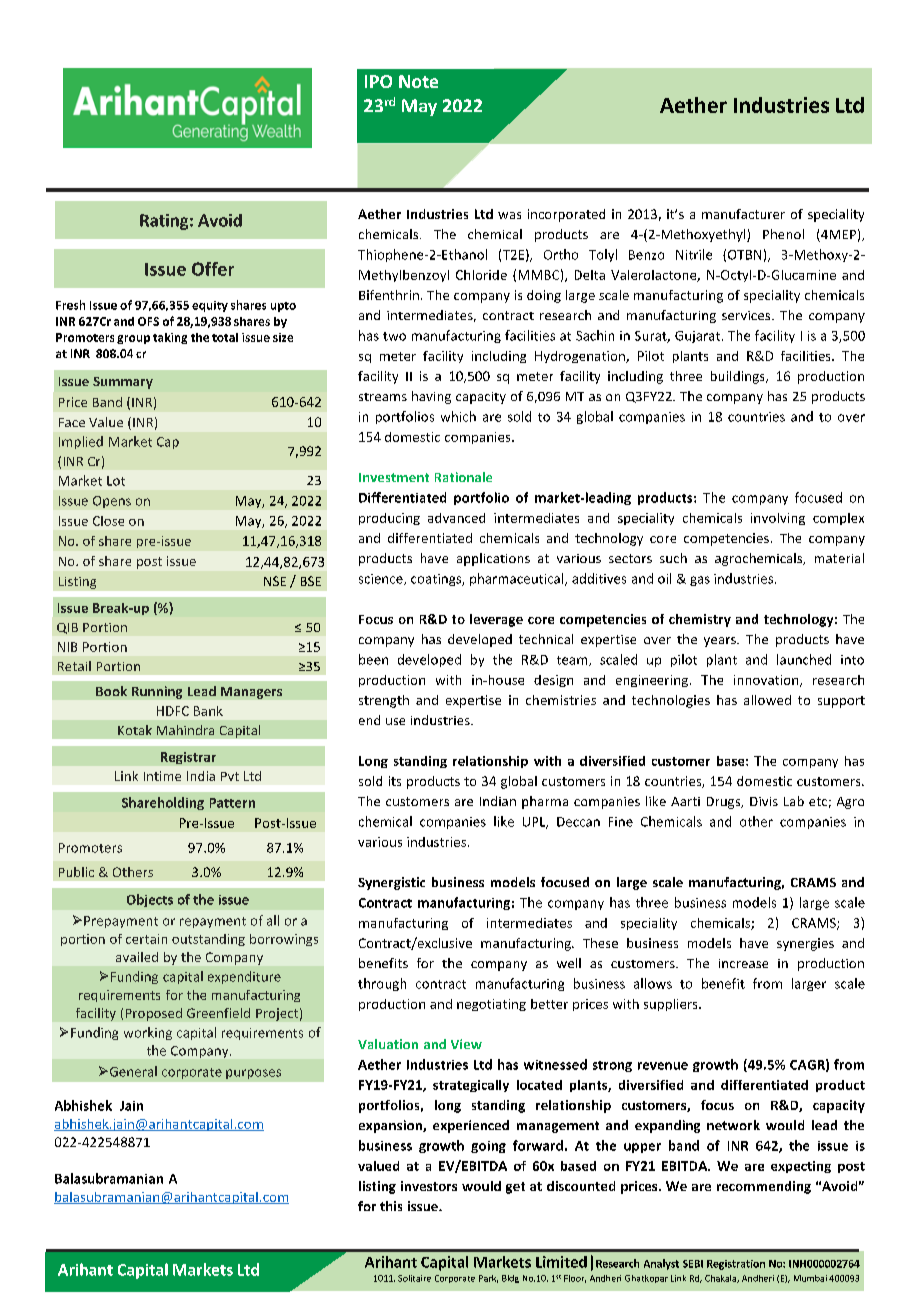 Image resolution: width=911 pixels, height=1316 pixels. What do you see at coordinates (736, 1265) in the document?
I see `Registration` at bounding box center [736, 1265].
